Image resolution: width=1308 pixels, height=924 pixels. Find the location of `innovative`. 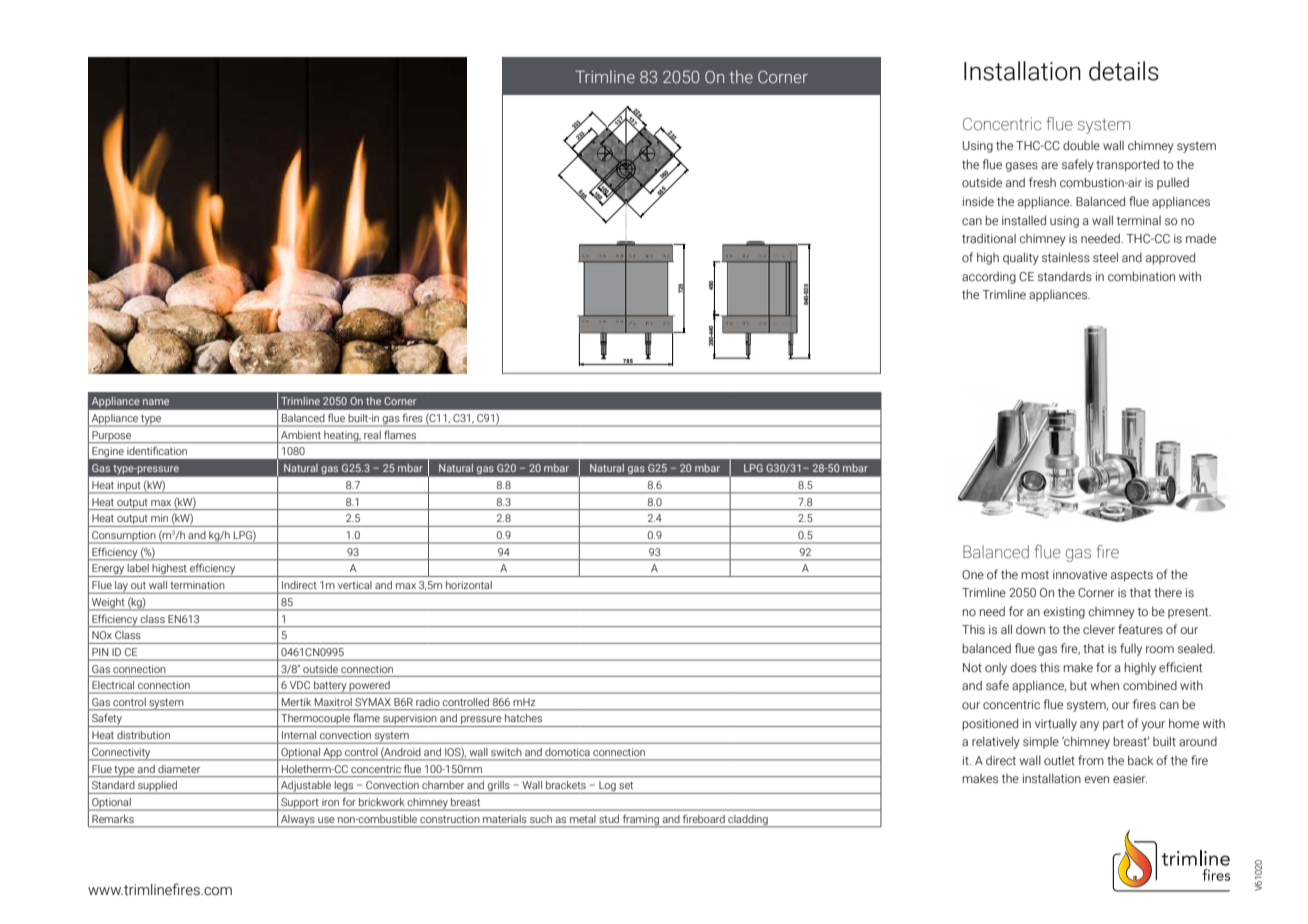

innovative is located at coordinates (1080, 574).
